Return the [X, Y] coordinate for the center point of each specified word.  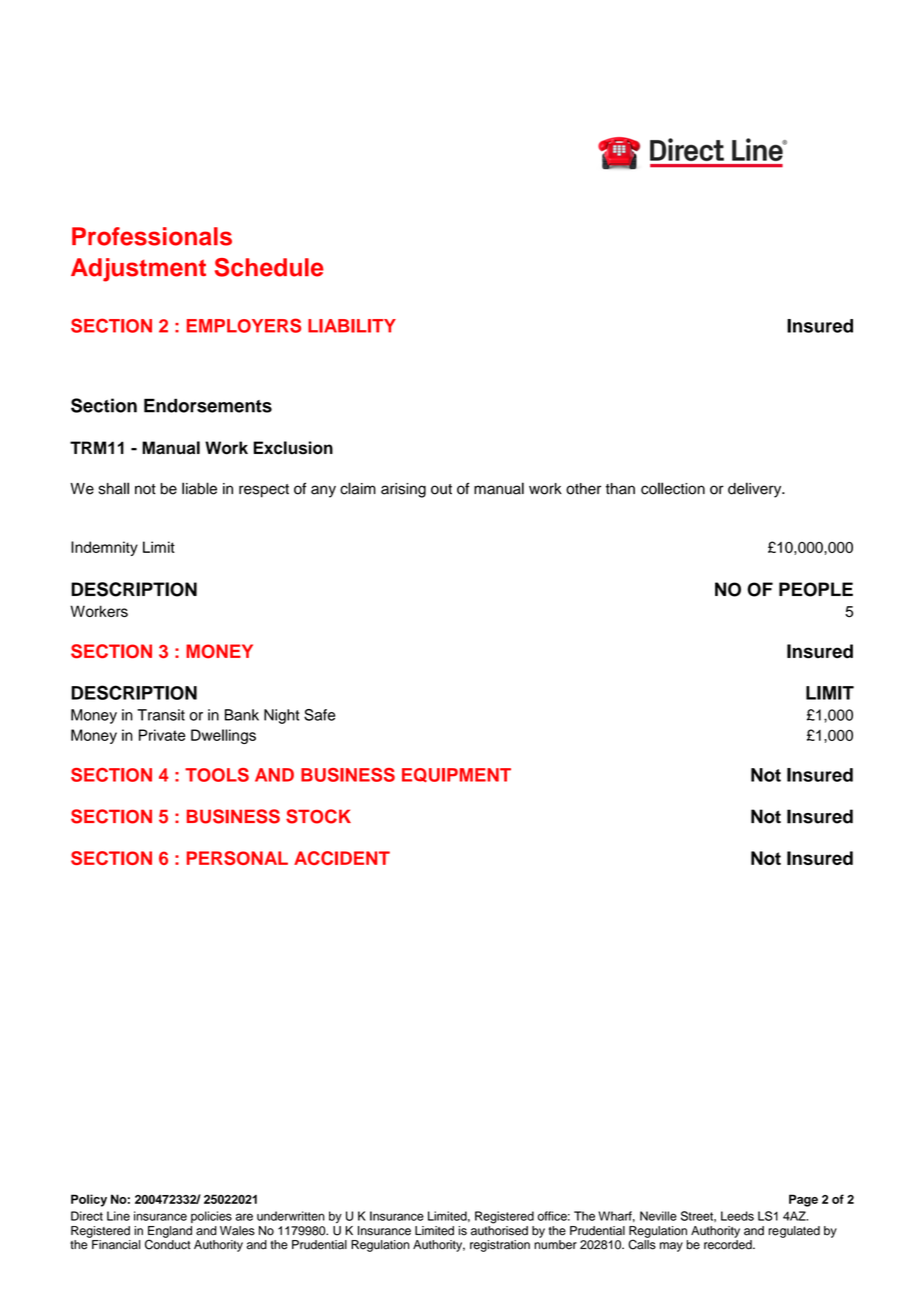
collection [673, 488]
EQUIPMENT [456, 775]
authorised [499, 1229]
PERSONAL [237, 858]
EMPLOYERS [244, 325]
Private [162, 735]
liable [199, 488]
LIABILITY [352, 326]
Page [803, 1200]
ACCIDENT [342, 858]
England [170, 1233]
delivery [756, 490]
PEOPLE [816, 589]
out [441, 489]
